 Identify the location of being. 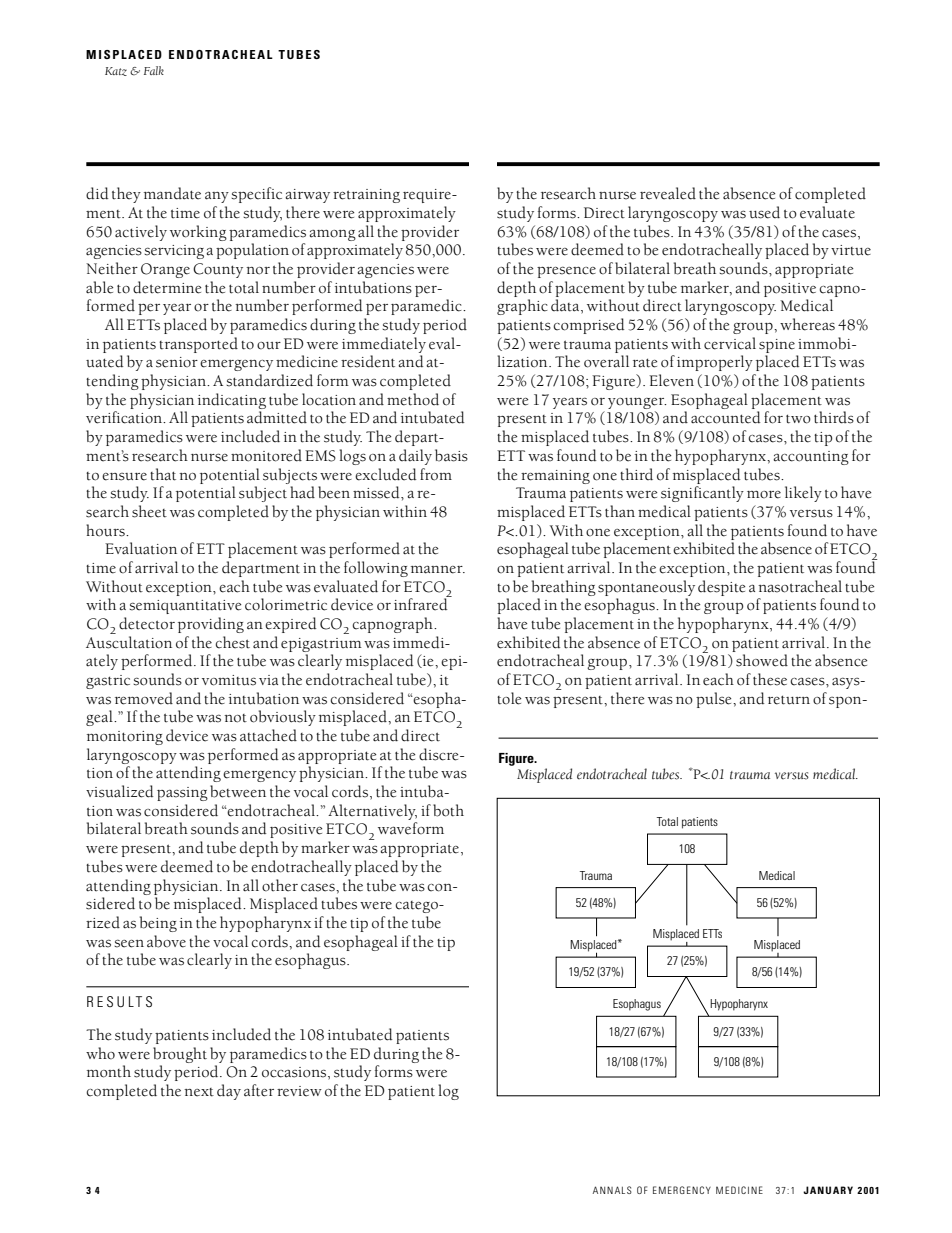
(158, 924).
